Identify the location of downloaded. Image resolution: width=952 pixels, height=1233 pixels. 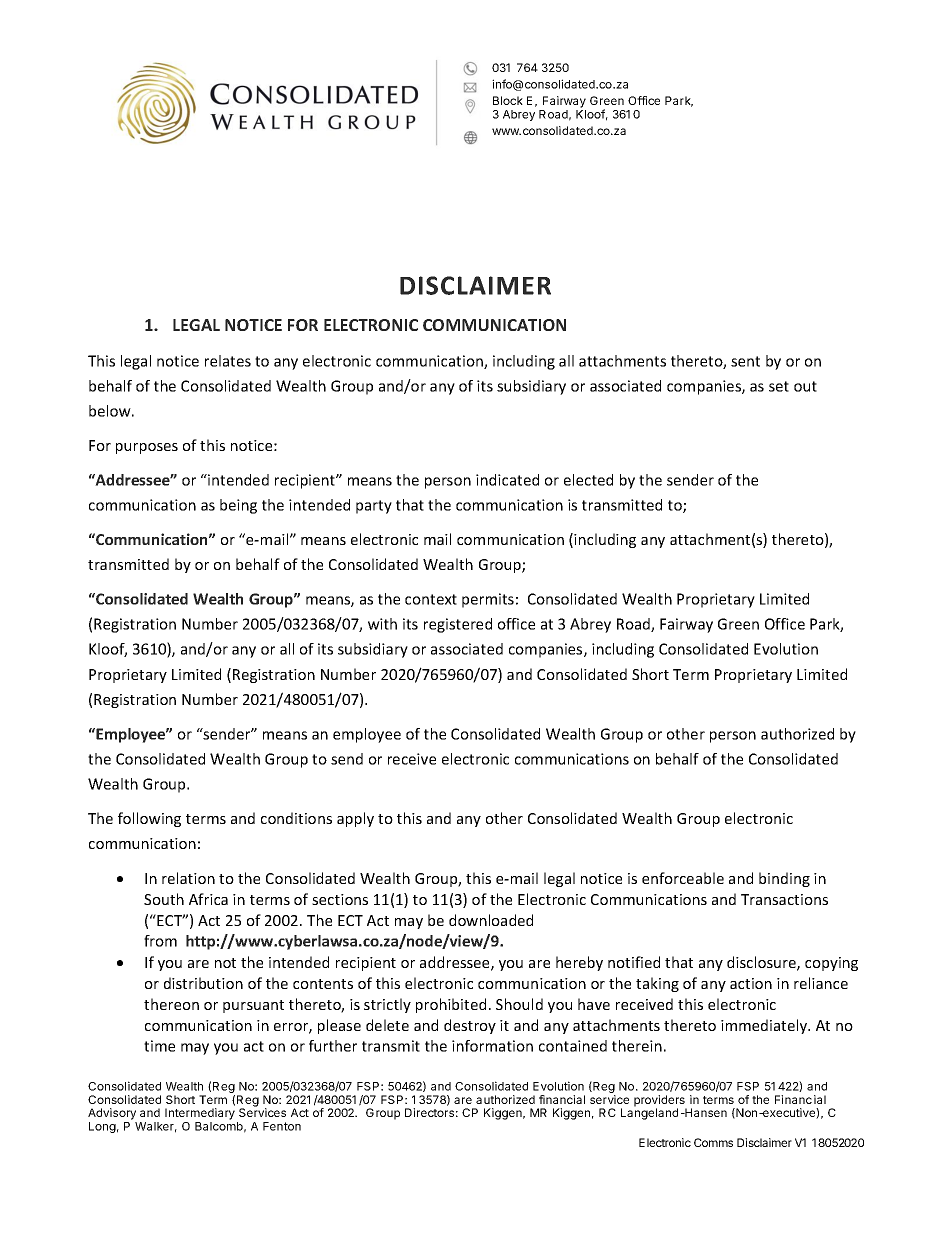
(491, 920).
